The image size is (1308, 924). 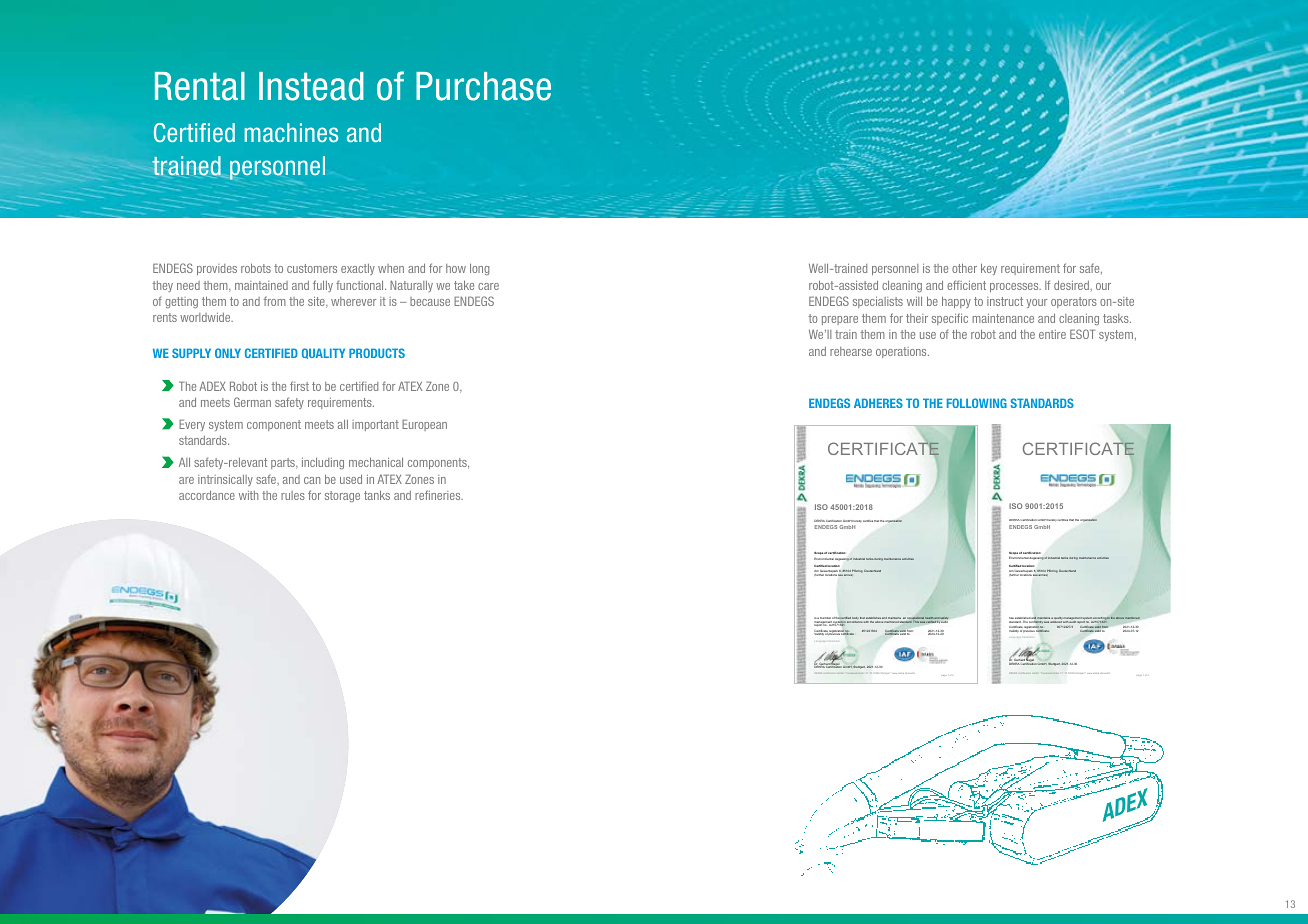 I want to click on rehearse, so click(x=851, y=351).
